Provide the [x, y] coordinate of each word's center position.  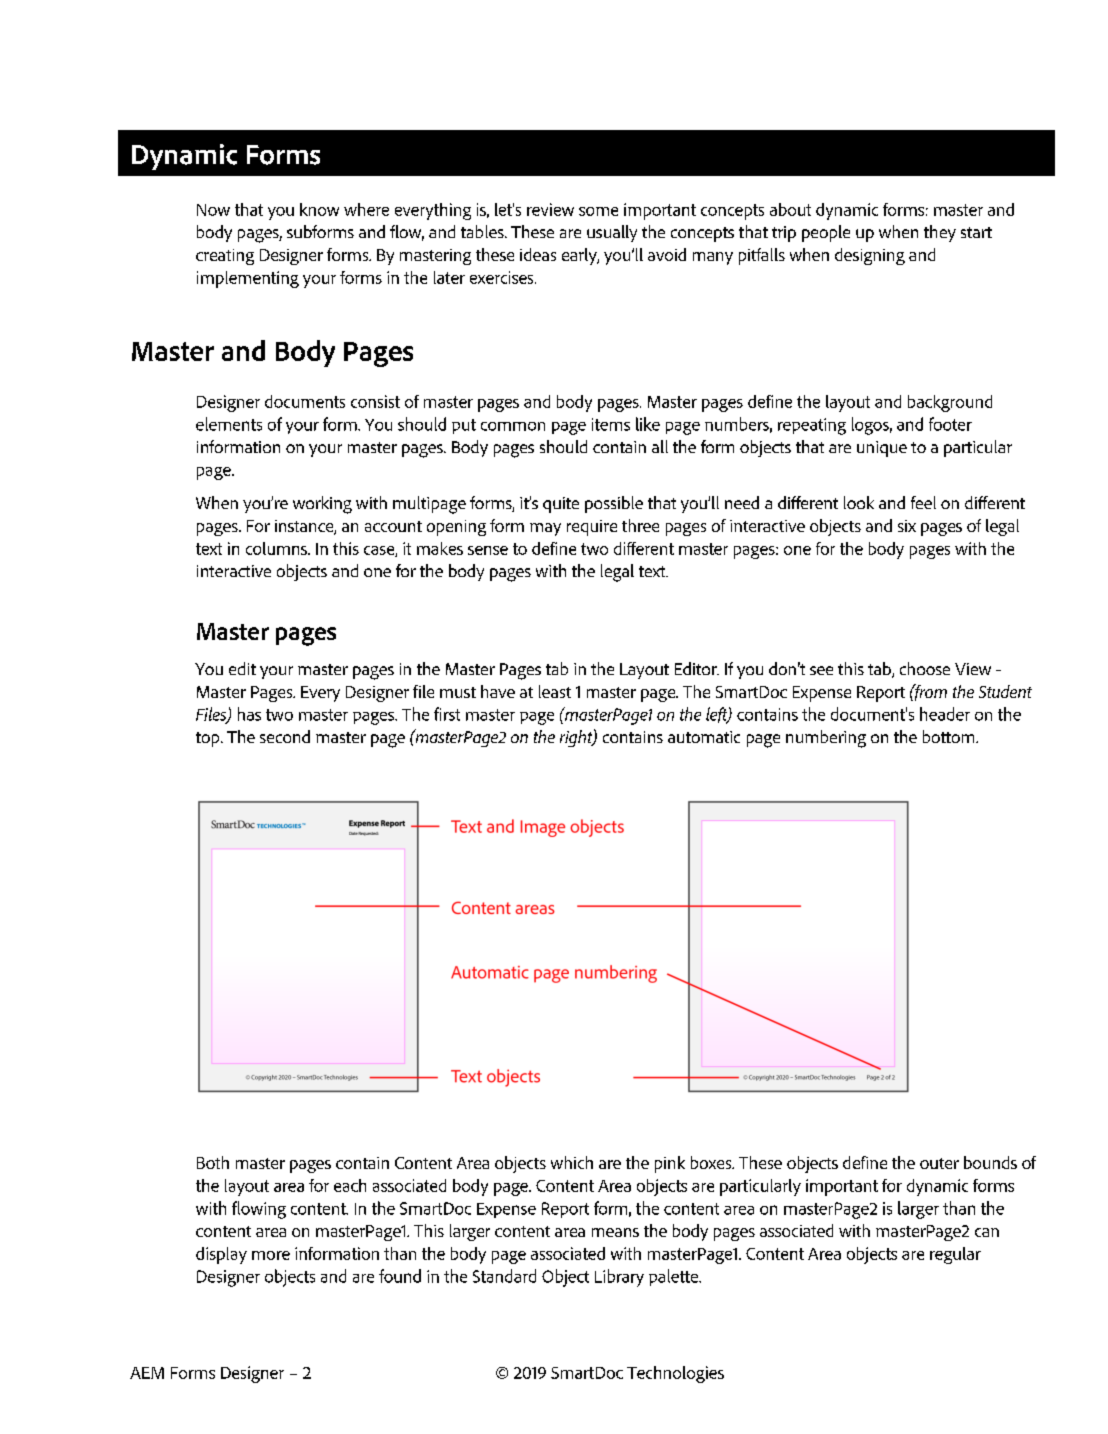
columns [277, 548]
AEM [147, 1373]
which [572, 1162]
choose [925, 668]
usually [612, 233]
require [592, 528]
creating [225, 257]
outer [939, 1163]
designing [870, 256]
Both [213, 1162]
